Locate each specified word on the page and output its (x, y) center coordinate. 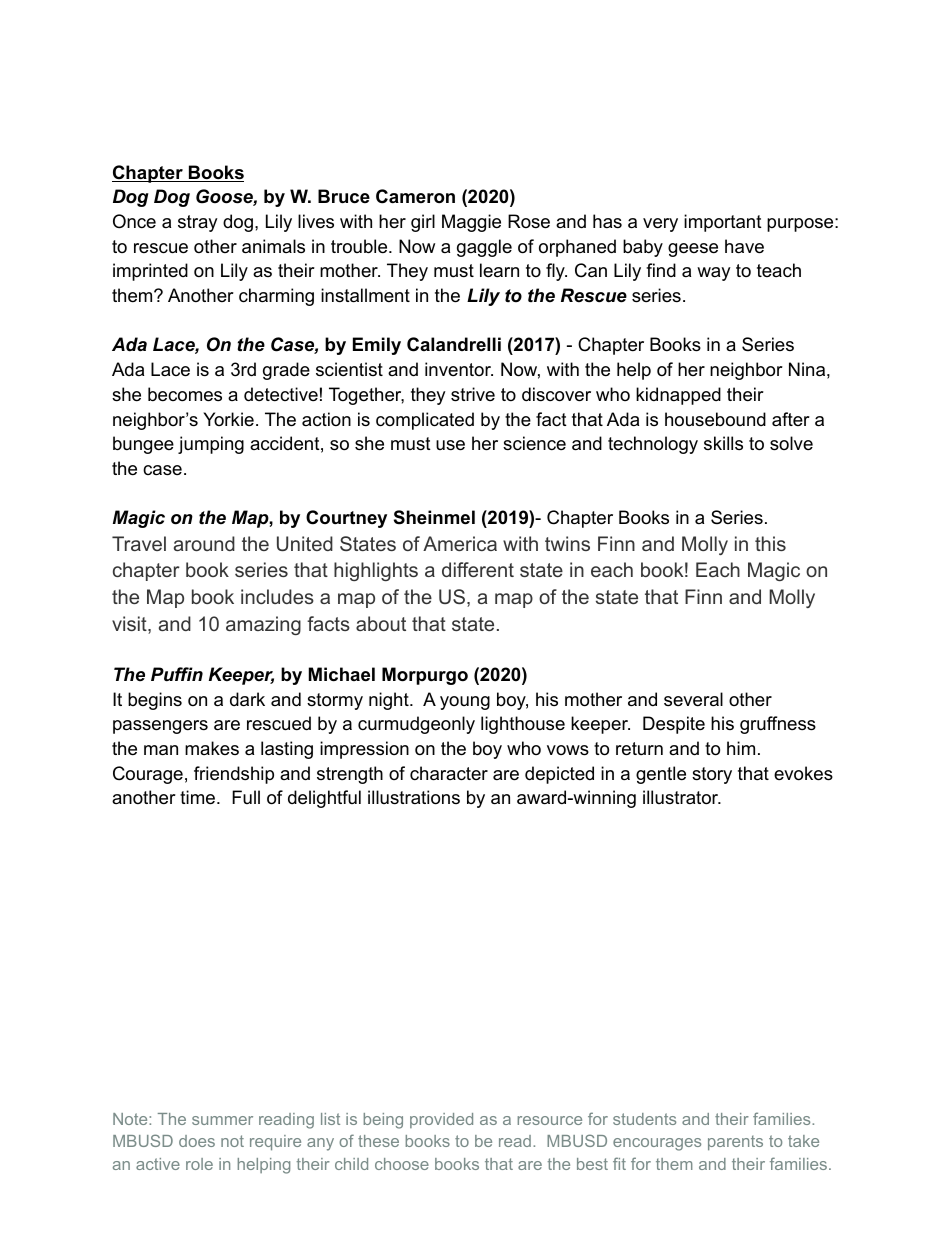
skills (723, 443)
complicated (425, 421)
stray (198, 223)
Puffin (177, 674)
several (693, 699)
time (197, 797)
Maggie (471, 223)
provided (441, 1120)
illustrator (681, 797)
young (465, 703)
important (723, 223)
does (197, 1141)
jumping (211, 445)
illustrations (414, 797)
